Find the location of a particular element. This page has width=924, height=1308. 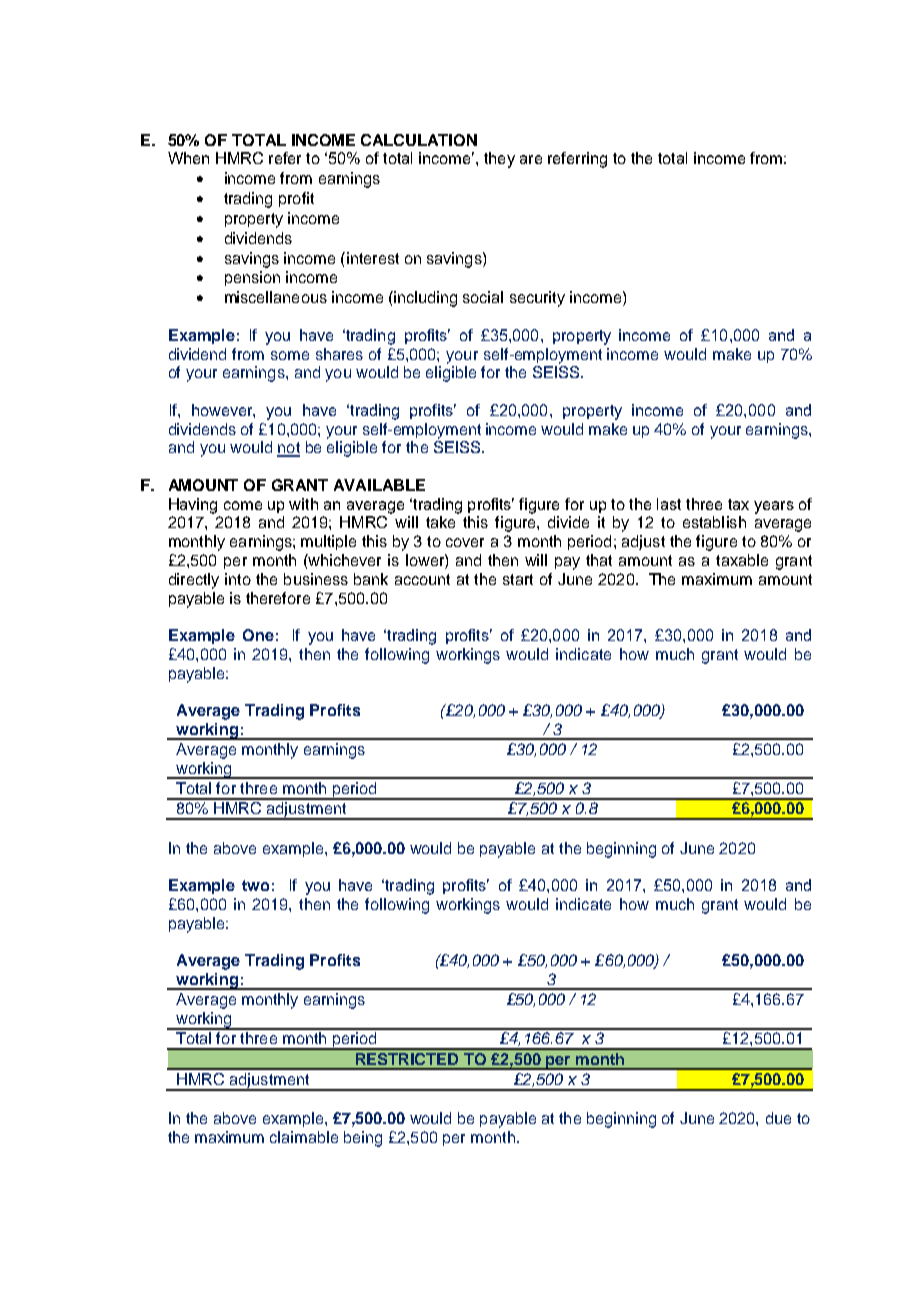

due is located at coordinates (778, 1118).
